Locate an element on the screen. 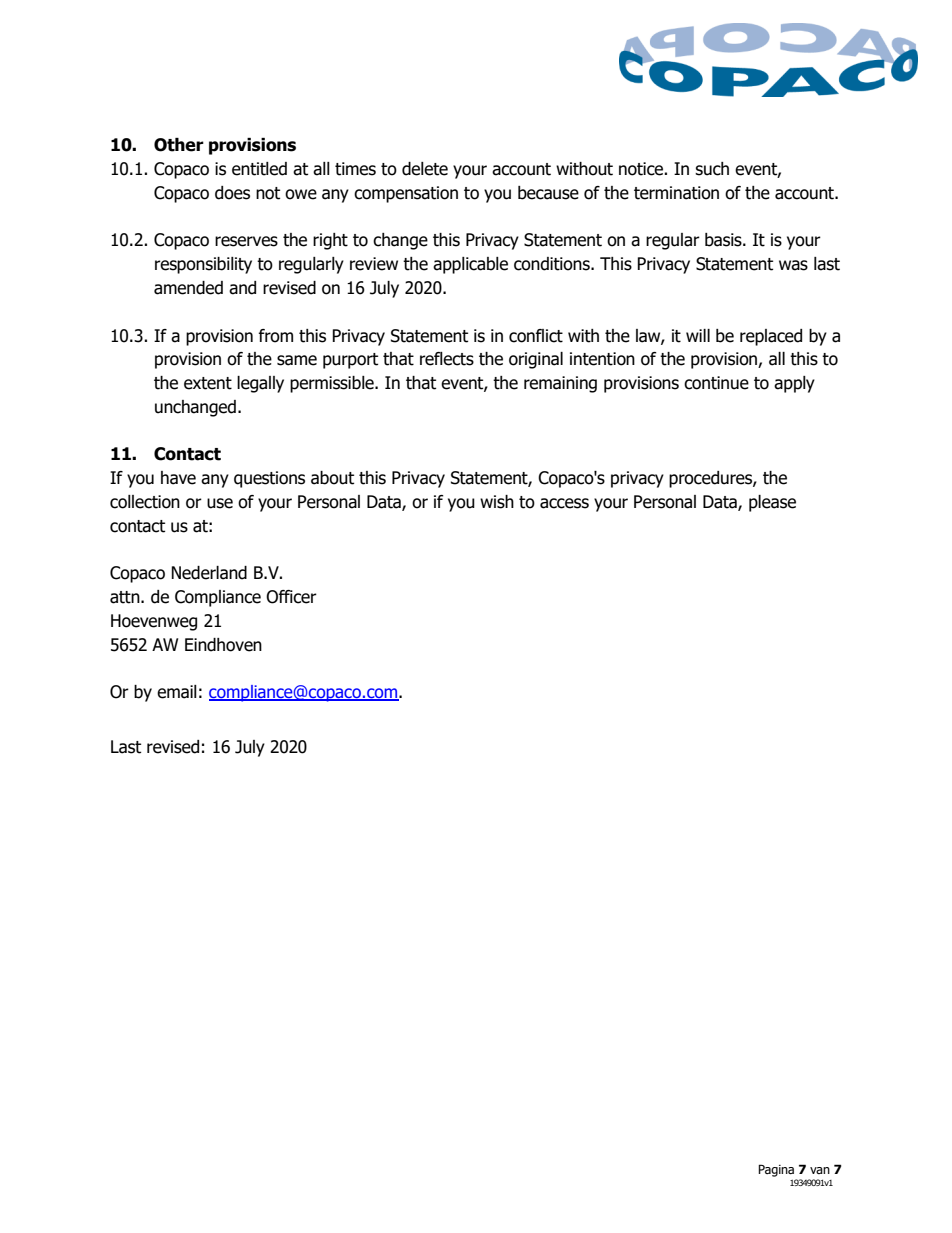 The height and width of the screenshot is (1233, 952). access is located at coordinates (564, 503).
